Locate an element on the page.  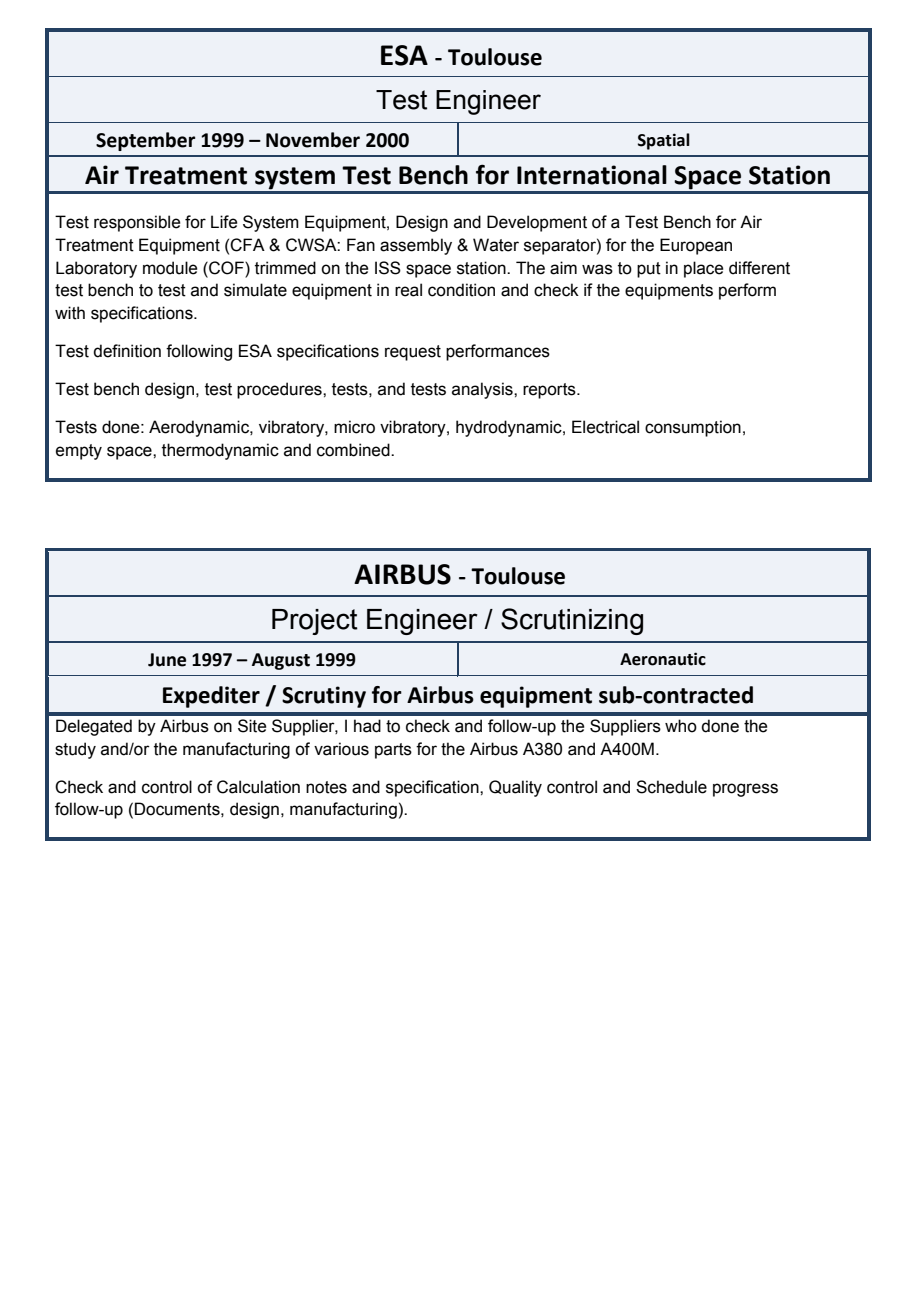
parts is located at coordinates (393, 751).
